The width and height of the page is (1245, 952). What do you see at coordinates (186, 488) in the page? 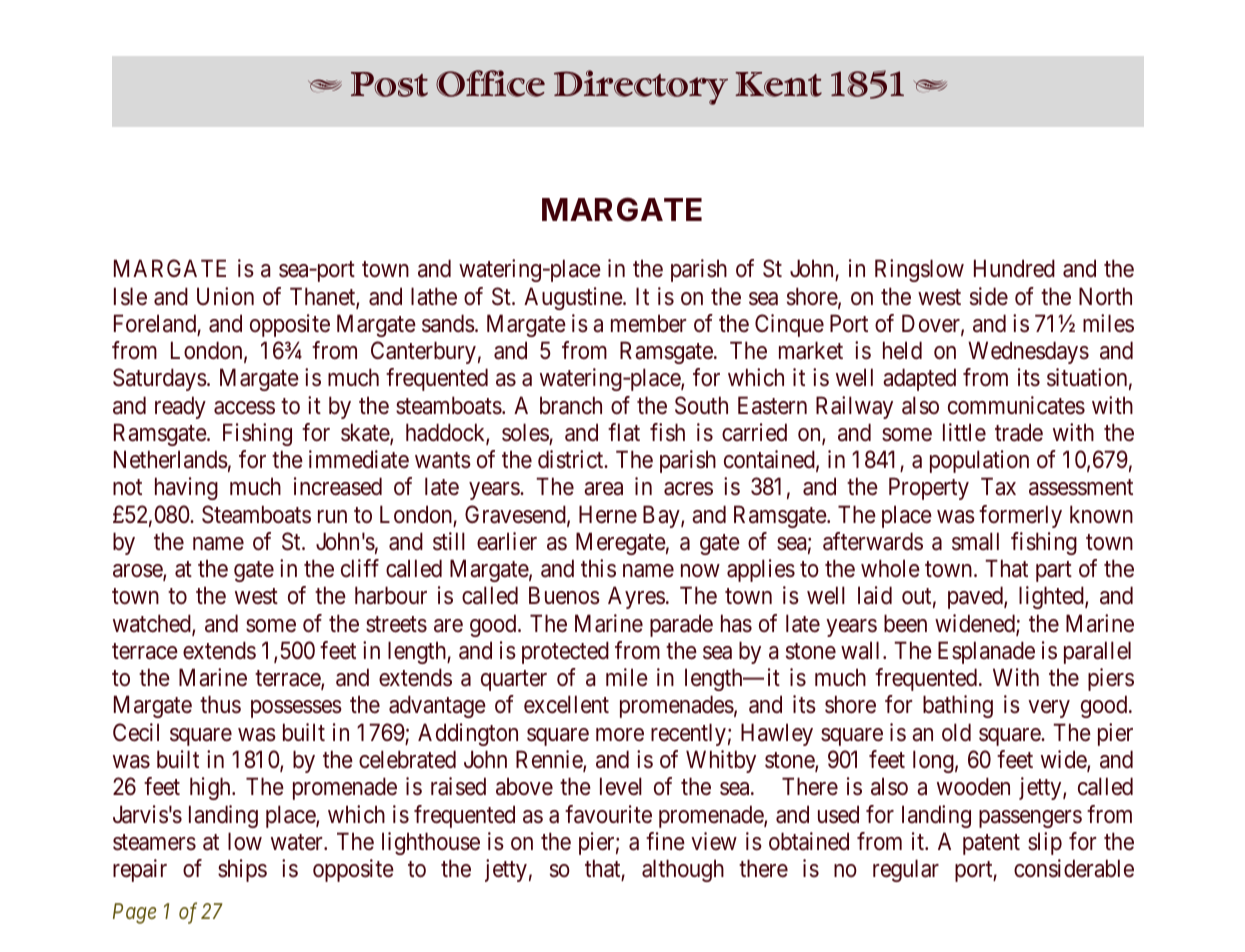
I see `having` at bounding box center [186, 488].
